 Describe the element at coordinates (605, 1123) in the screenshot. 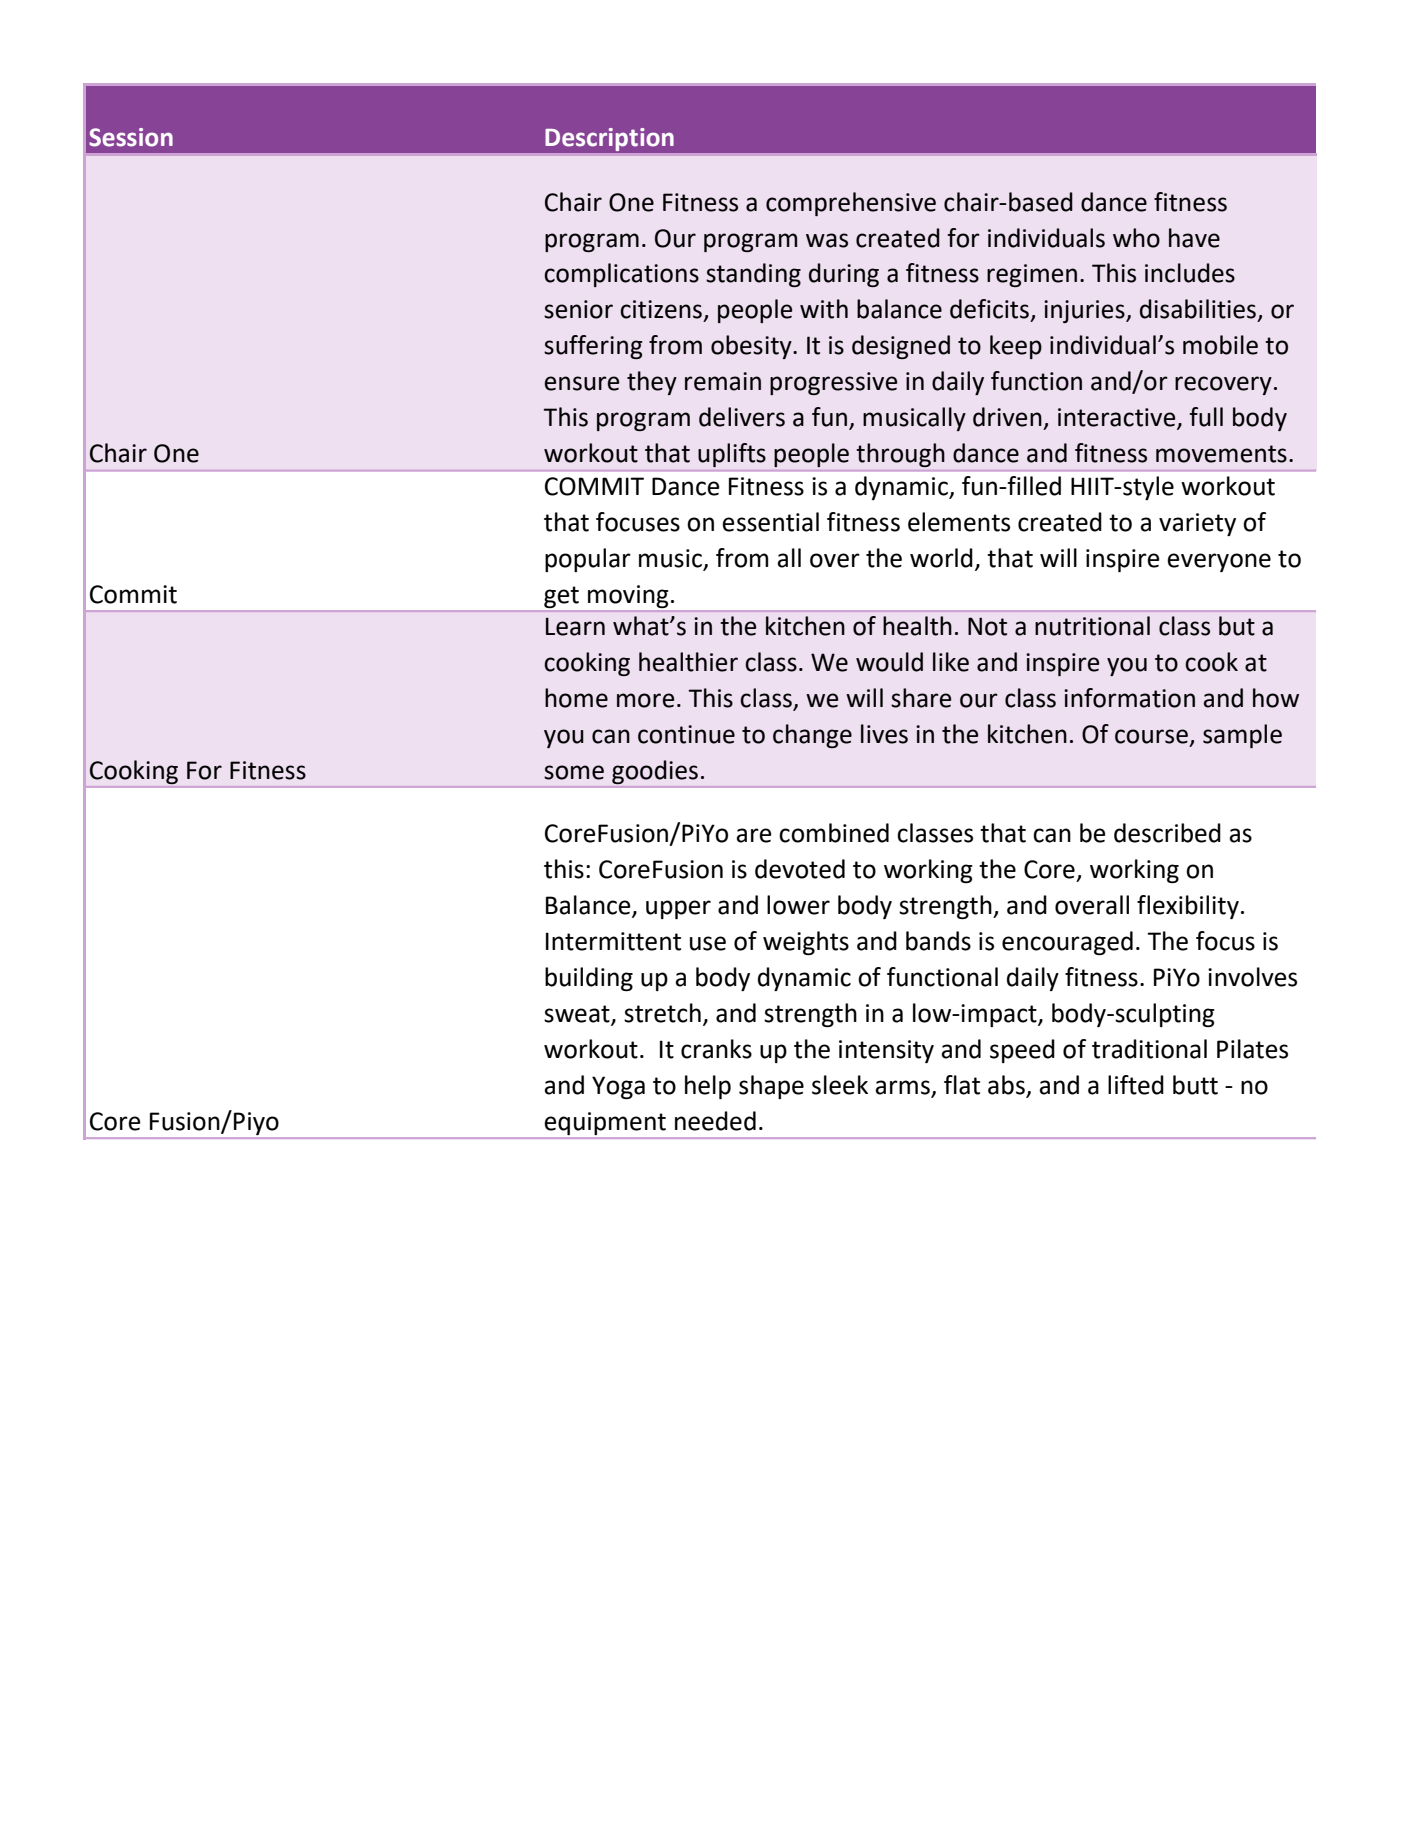

I see `equipment` at that location.
